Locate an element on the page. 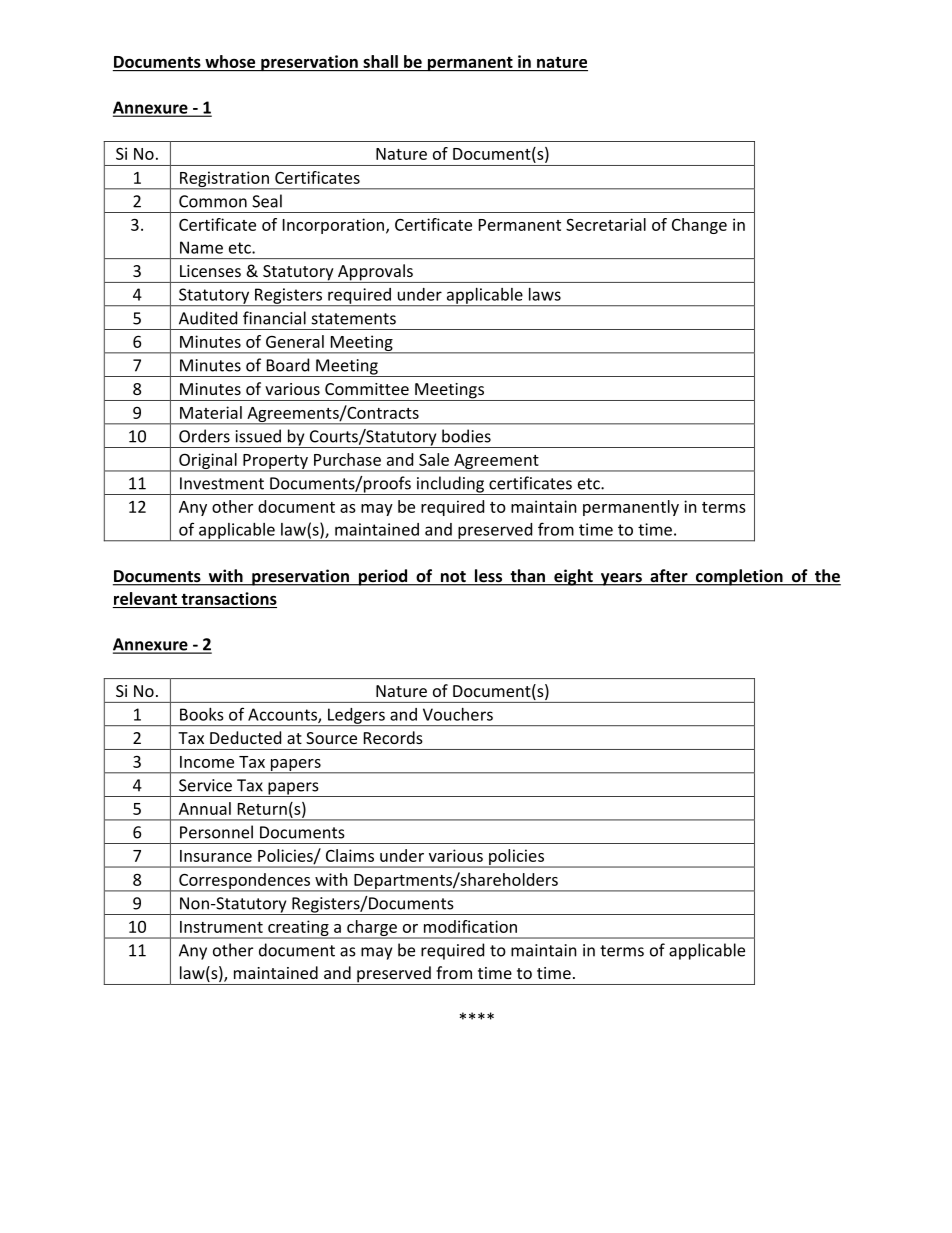 The image size is (952, 1233). Instrument is located at coordinates (221, 927).
